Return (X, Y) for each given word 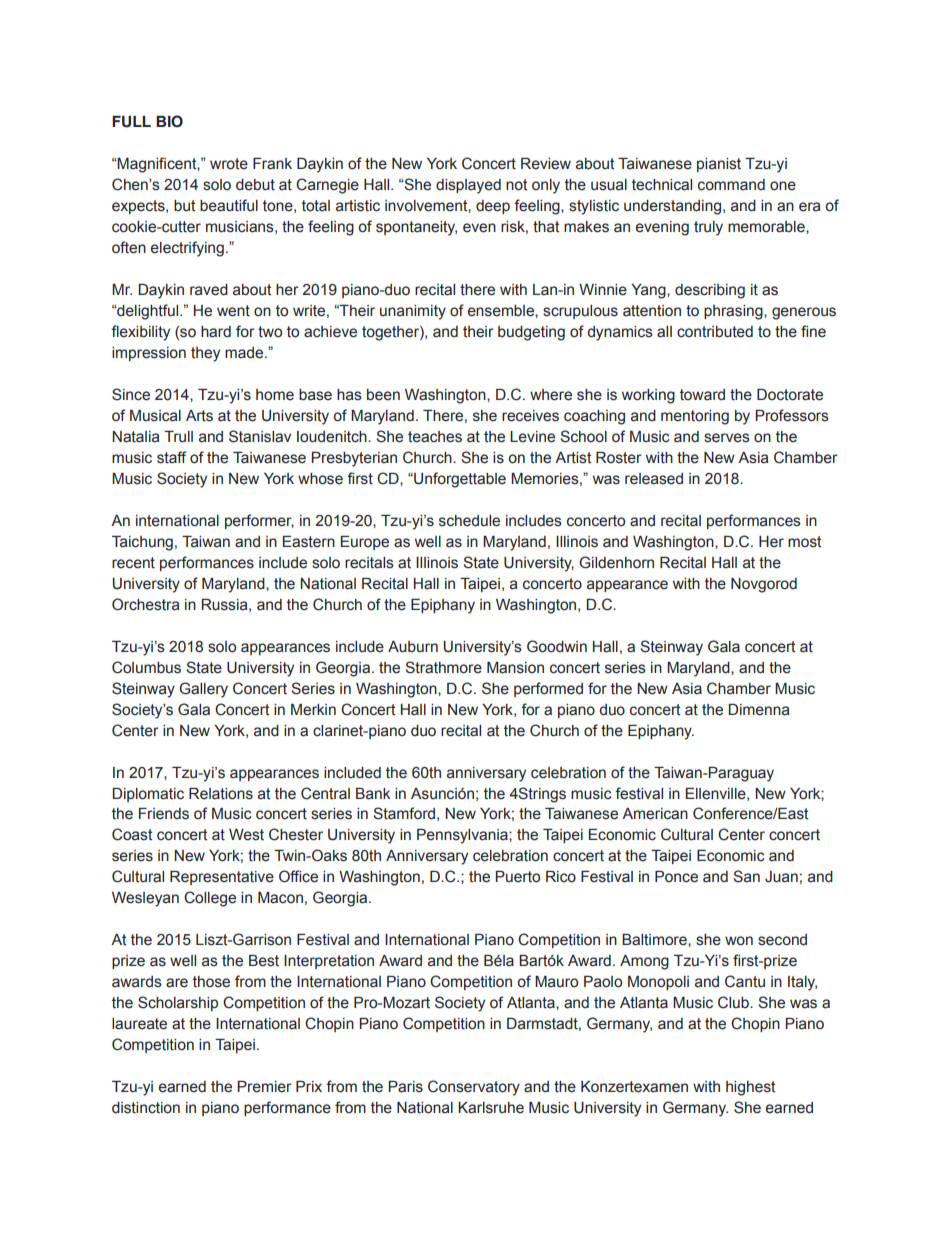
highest (750, 1088)
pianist (719, 165)
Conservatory (474, 1088)
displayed (468, 186)
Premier (264, 1087)
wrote (229, 164)
